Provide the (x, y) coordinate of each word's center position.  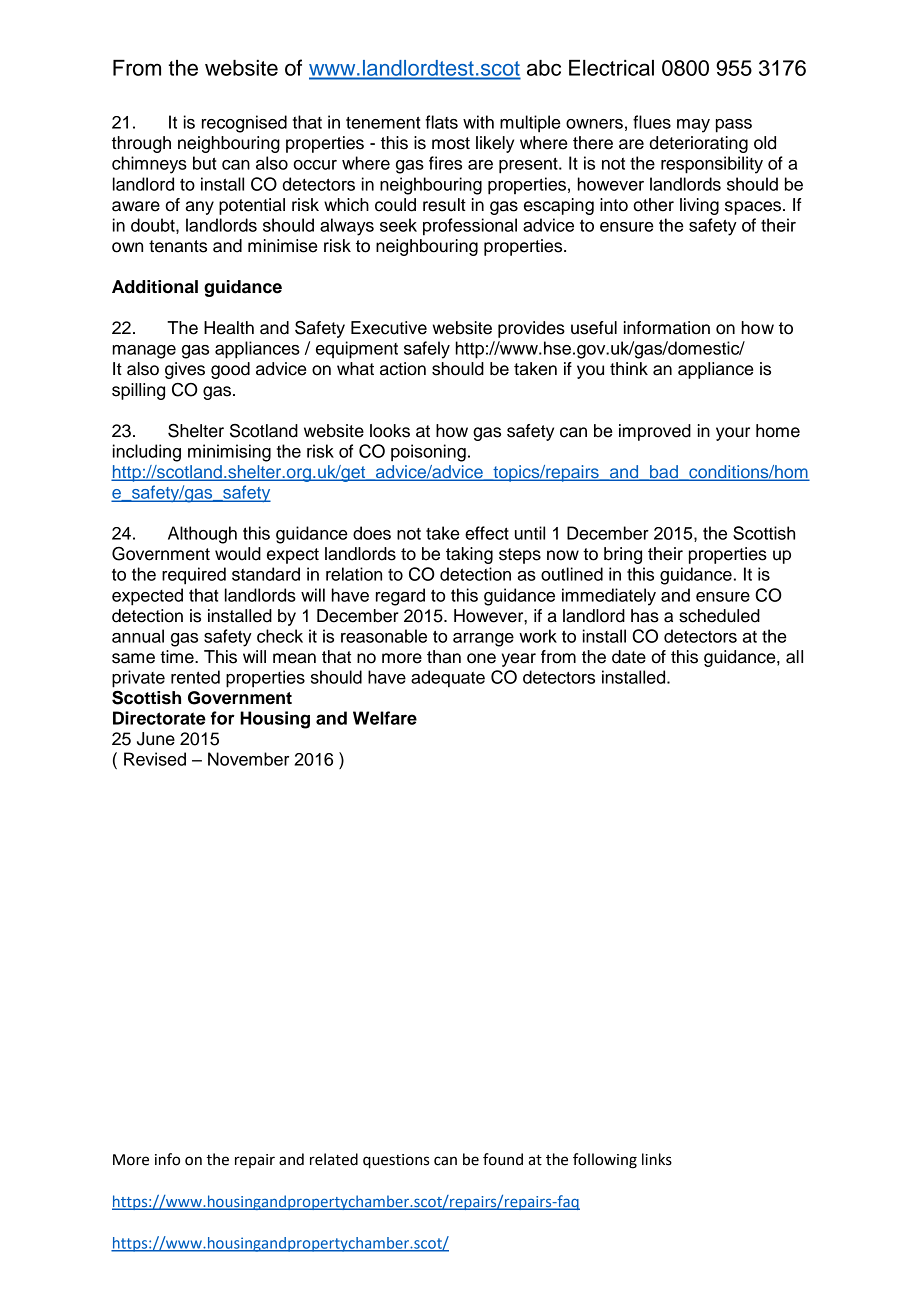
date (629, 657)
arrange (483, 640)
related (334, 1159)
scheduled (719, 616)
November (248, 759)
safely (427, 350)
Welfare (385, 718)
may (693, 126)
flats (441, 122)
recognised (244, 124)
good (230, 370)
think (629, 368)
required (194, 576)
